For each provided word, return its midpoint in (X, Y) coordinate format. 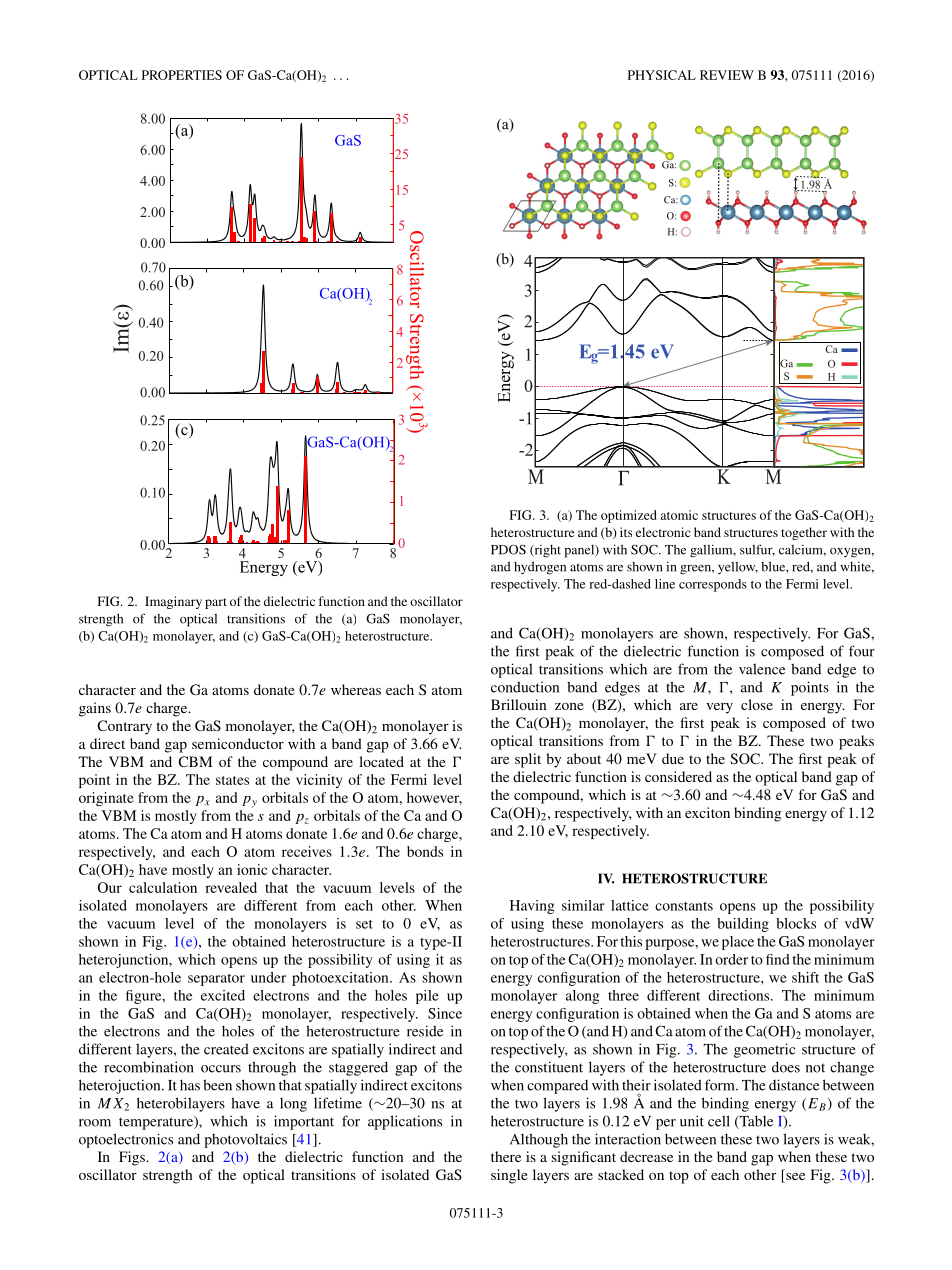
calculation (163, 887)
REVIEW (727, 75)
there (506, 1156)
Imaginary (173, 602)
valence (762, 669)
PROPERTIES (182, 75)
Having (532, 907)
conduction (525, 687)
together (804, 533)
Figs (133, 1158)
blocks (796, 923)
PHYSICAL (662, 75)
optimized (629, 516)
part (216, 603)
